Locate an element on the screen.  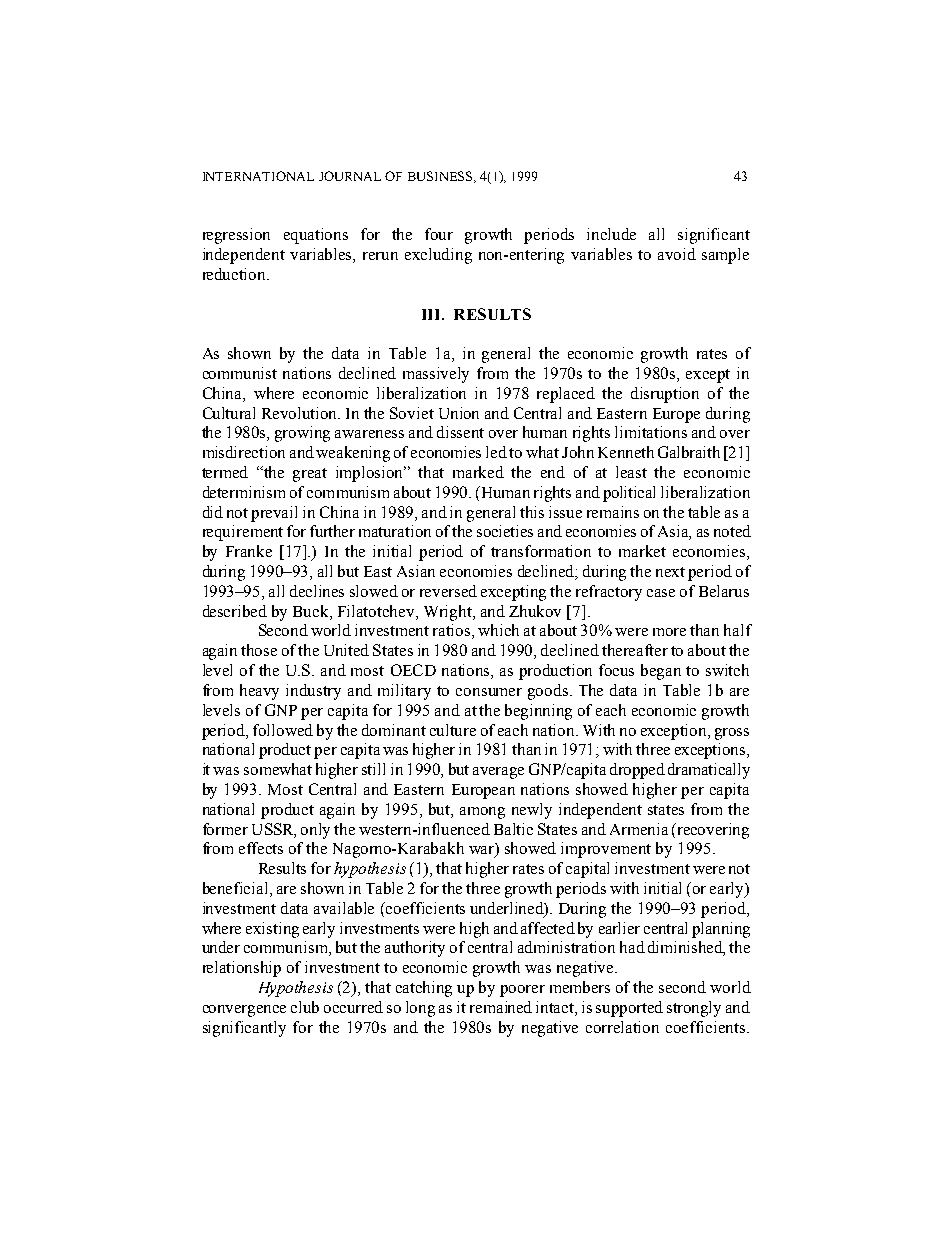
described is located at coordinates (235, 611).
